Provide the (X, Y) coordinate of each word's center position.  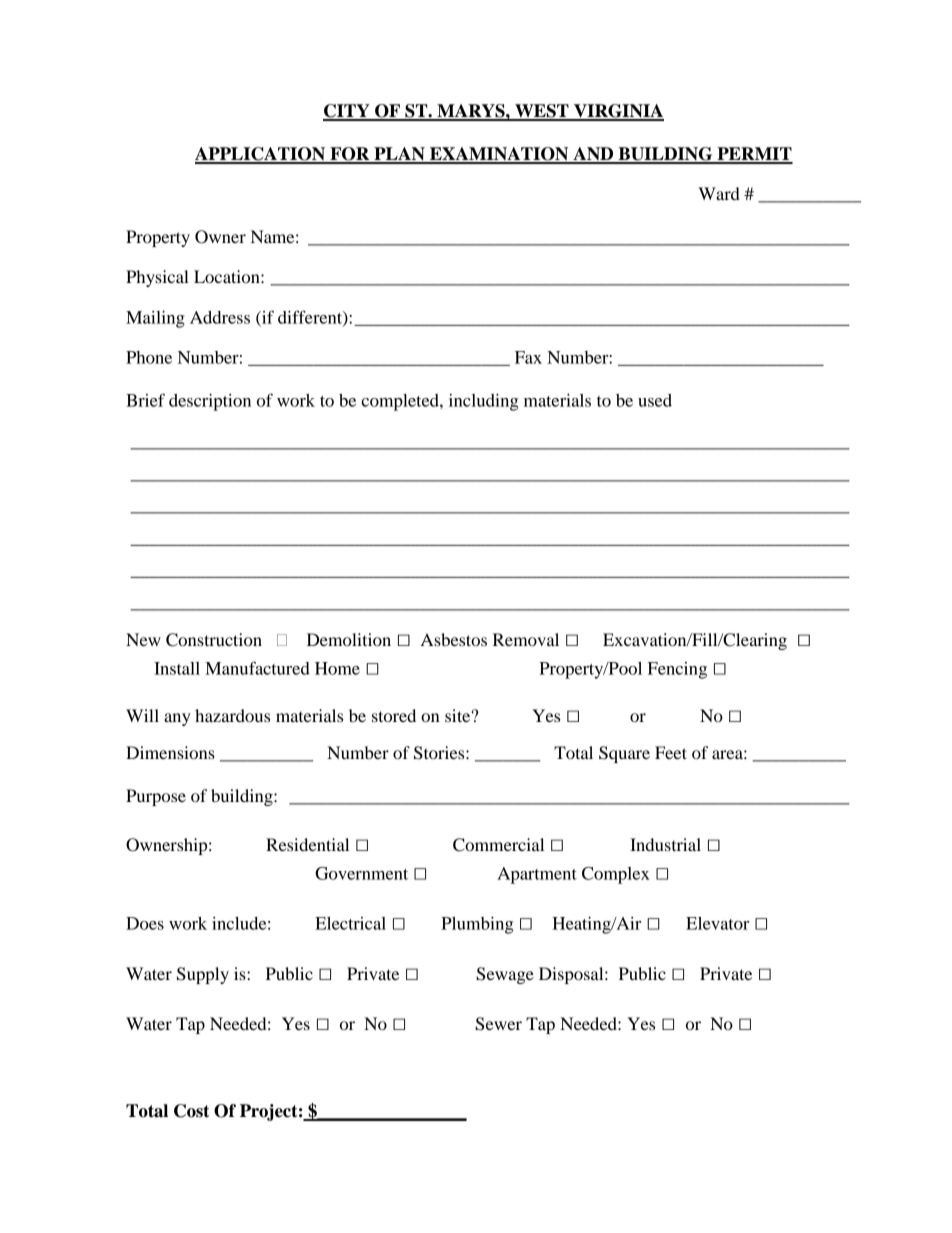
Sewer (498, 1024)
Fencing (677, 670)
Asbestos (454, 639)
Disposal (572, 975)
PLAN (399, 155)
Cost (191, 1111)
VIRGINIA (618, 112)
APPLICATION (261, 155)
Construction (214, 640)
